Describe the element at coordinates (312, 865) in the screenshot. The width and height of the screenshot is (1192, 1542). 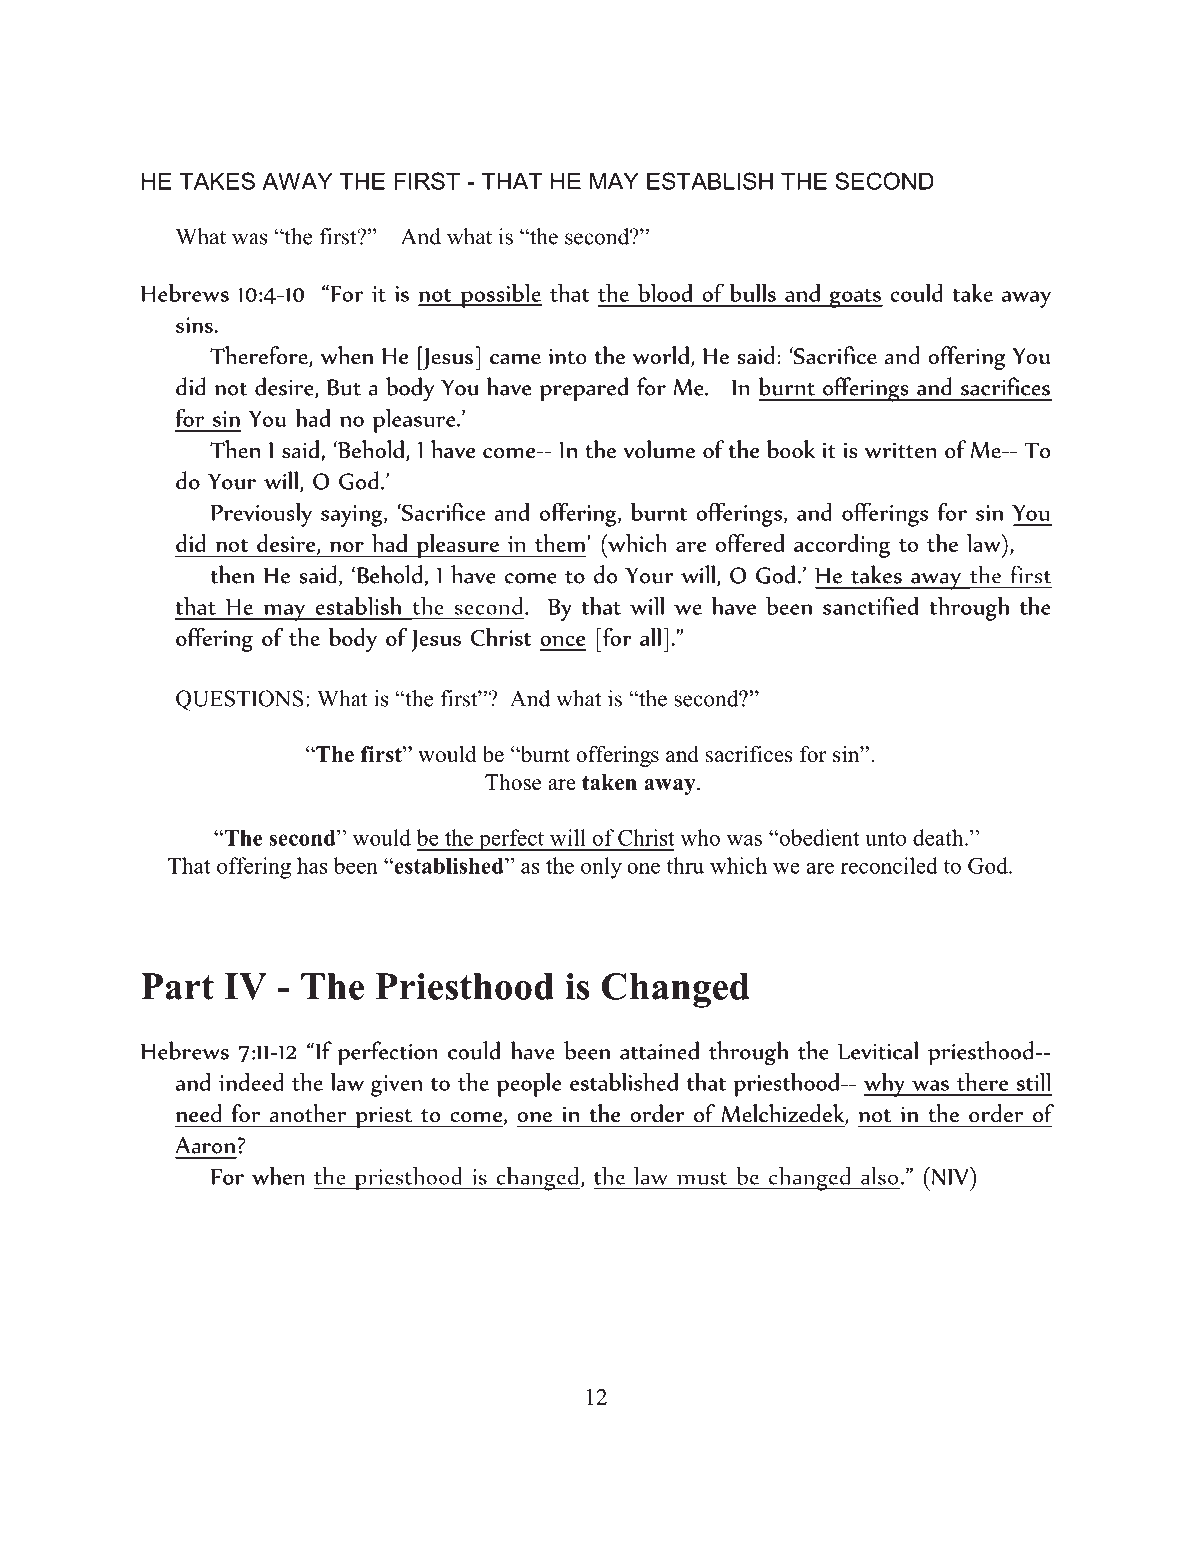
I see `has` at that location.
